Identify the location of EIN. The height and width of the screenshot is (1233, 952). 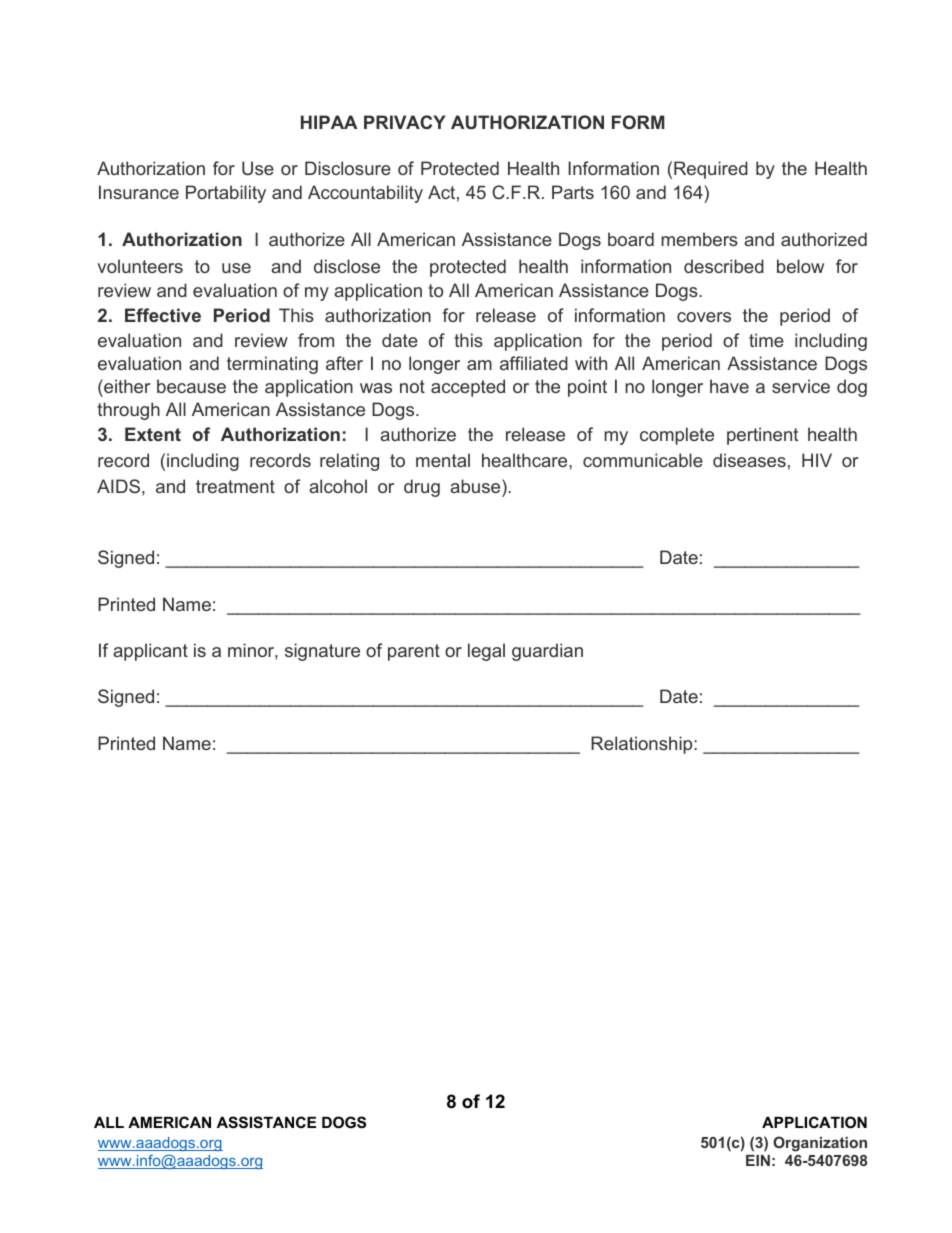
(758, 1160).
